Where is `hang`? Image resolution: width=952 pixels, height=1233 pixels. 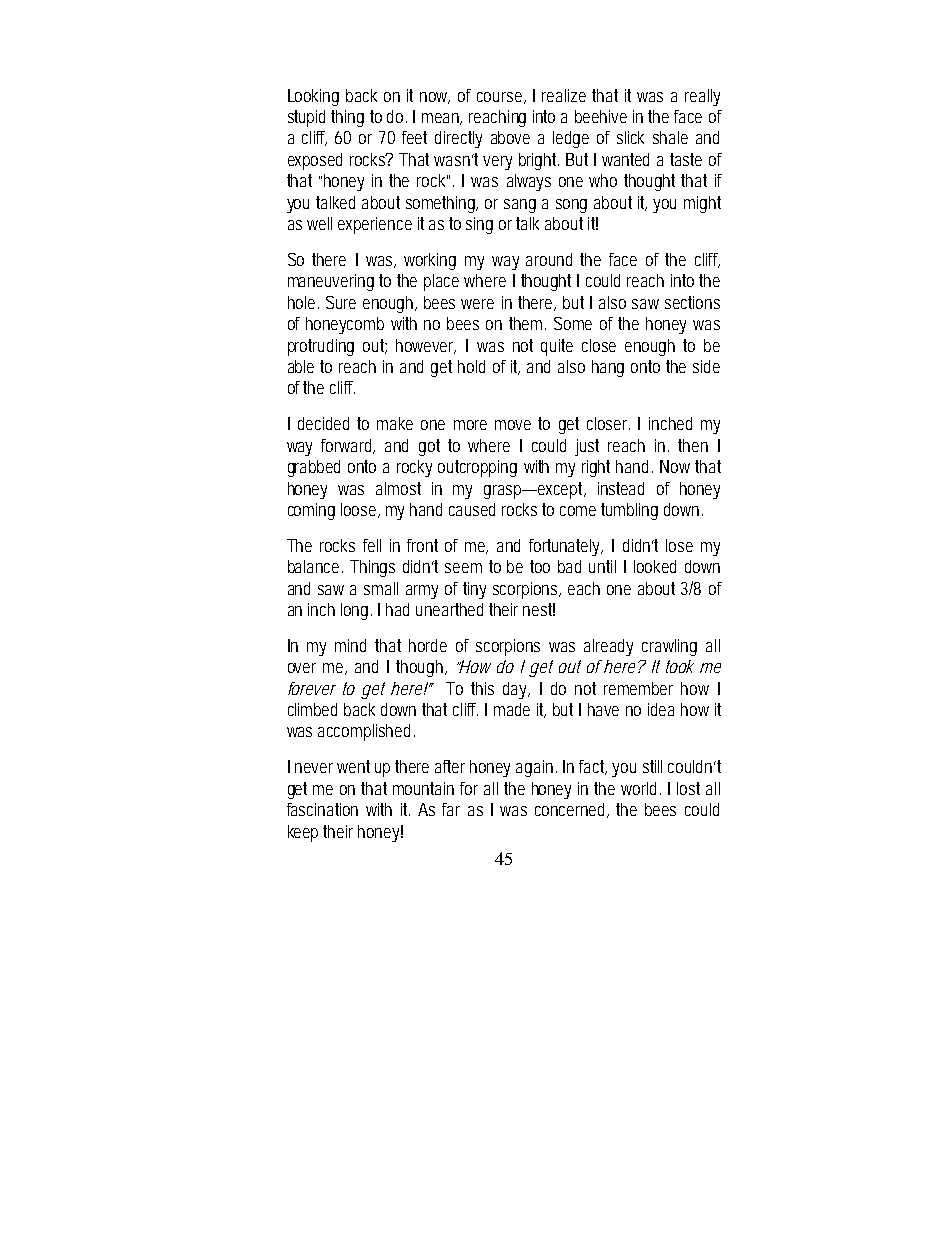
hang is located at coordinates (608, 368).
